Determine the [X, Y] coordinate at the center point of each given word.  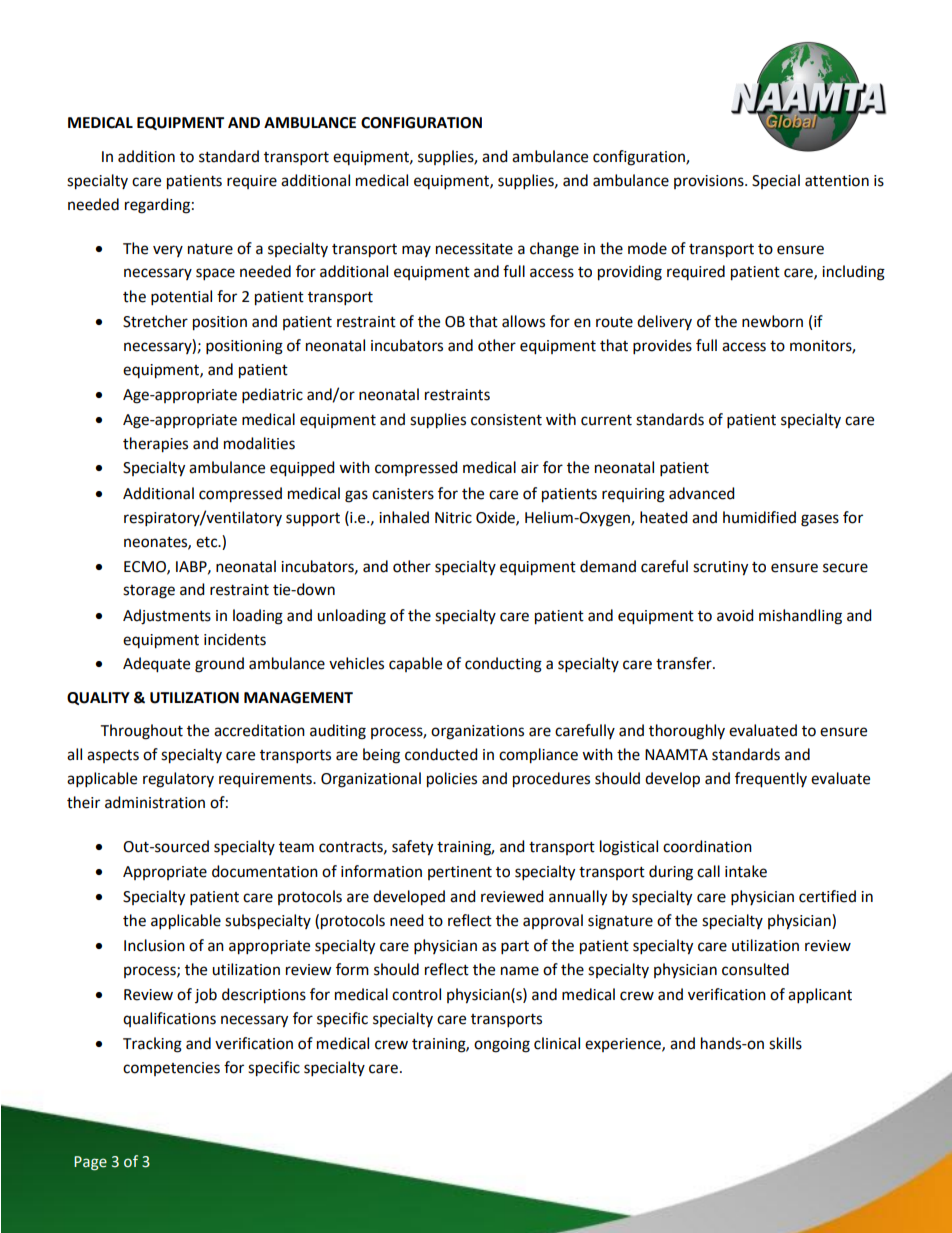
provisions [710, 182]
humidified [759, 517]
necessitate [474, 249]
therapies [155, 445]
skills [785, 1043]
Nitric [453, 518]
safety [412, 848]
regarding [157, 206]
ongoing [502, 1045]
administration [155, 802]
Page [90, 1163]
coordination [707, 846]
